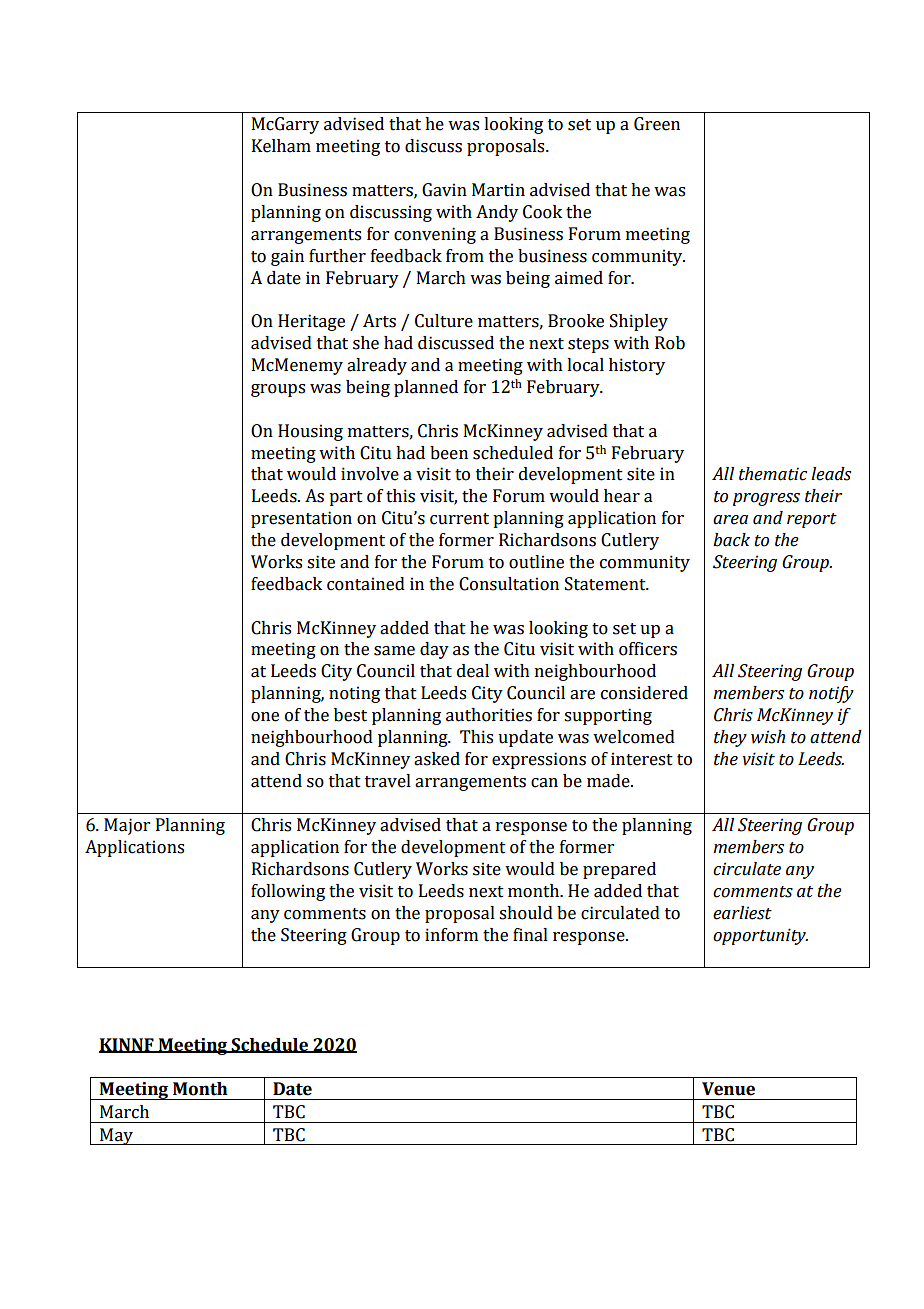 The width and height of the screenshot is (924, 1309). Describe the element at coordinates (116, 1136) in the screenshot. I see `May` at that location.
